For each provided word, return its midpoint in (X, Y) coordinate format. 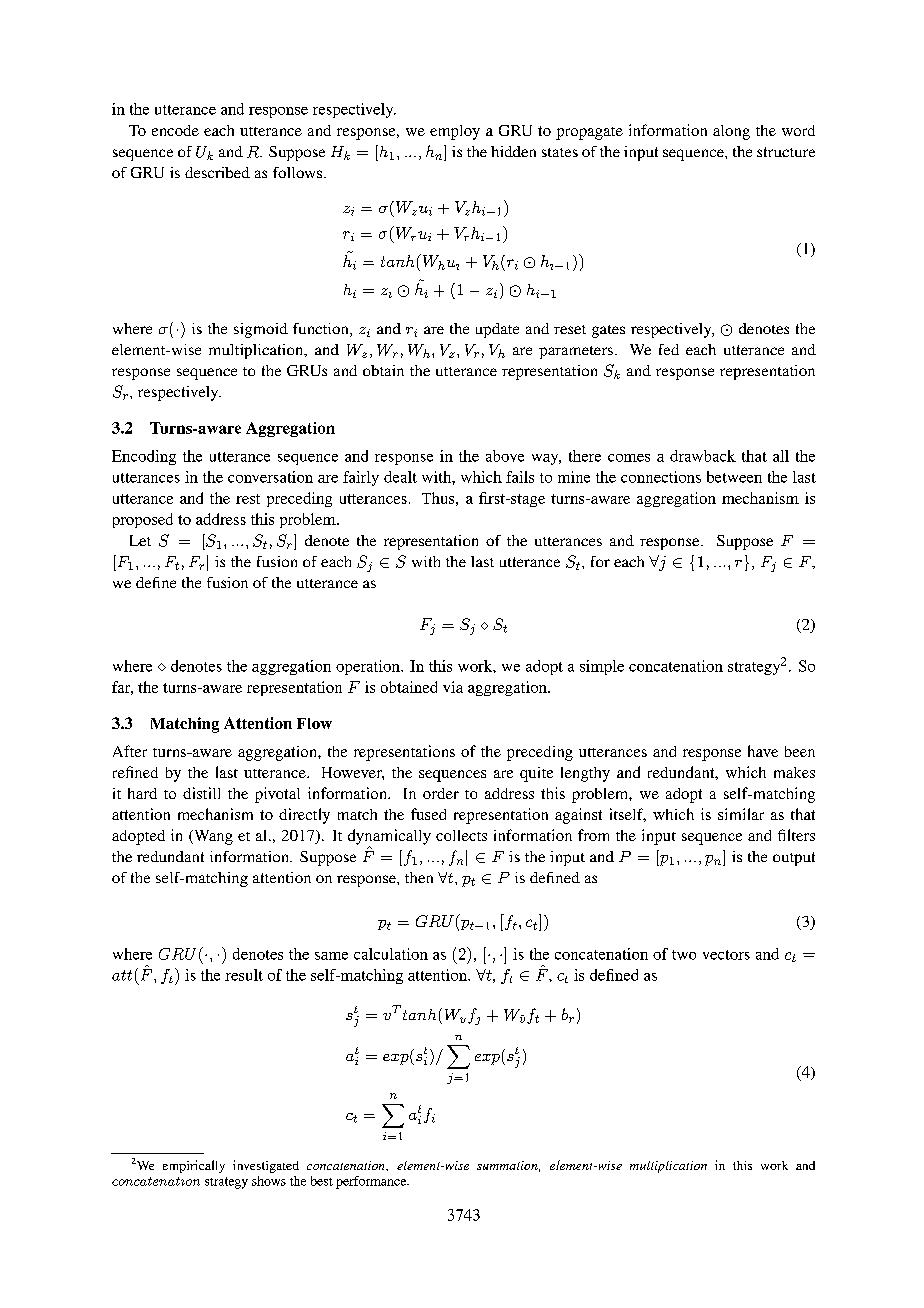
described (217, 172)
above (505, 456)
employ (455, 132)
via (453, 687)
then (419, 877)
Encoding (144, 457)
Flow (314, 723)
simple (602, 667)
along (731, 132)
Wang (212, 837)
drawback (703, 456)
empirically (194, 1166)
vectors (726, 955)
